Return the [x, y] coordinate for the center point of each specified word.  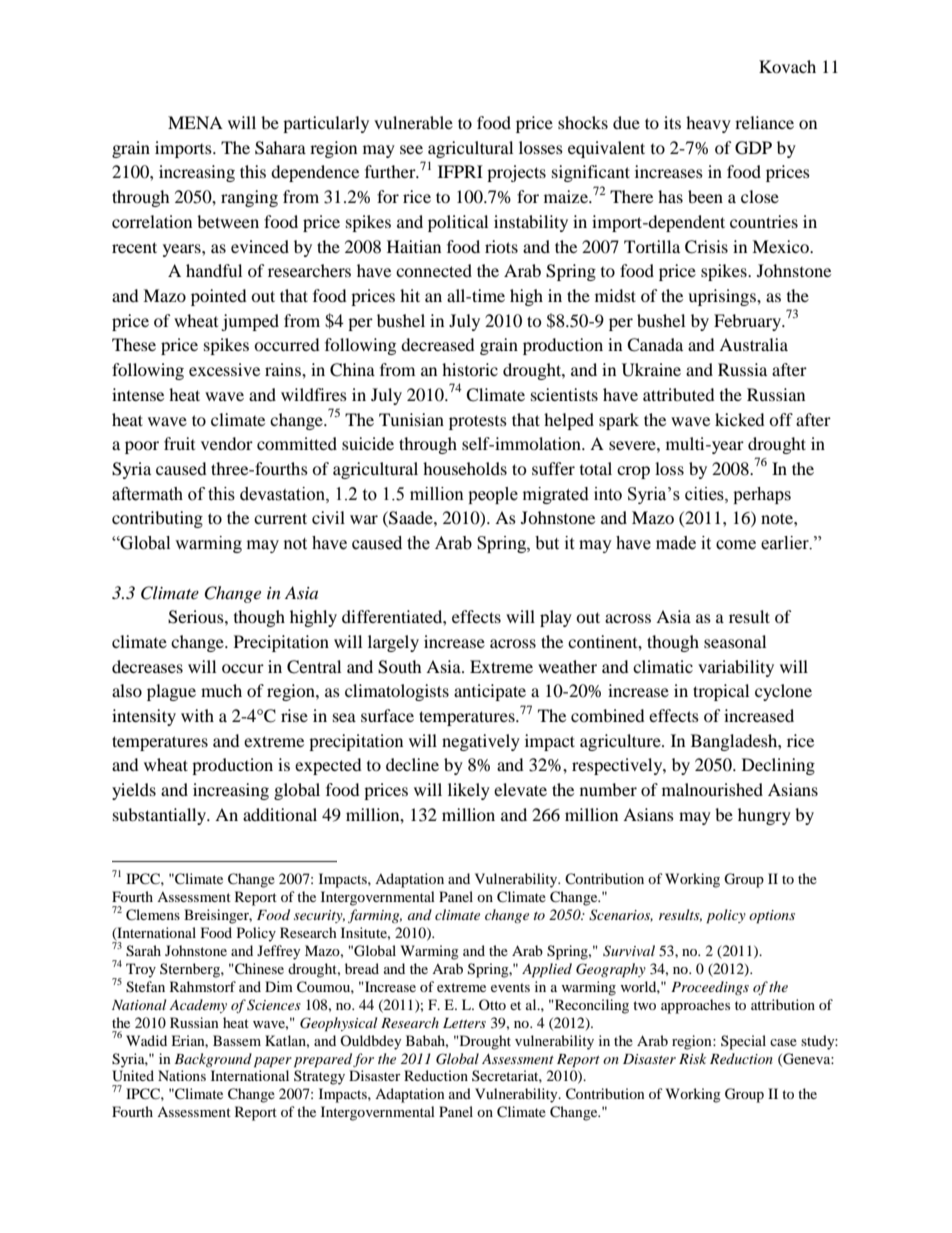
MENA [195, 122]
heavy [708, 124]
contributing [157, 519]
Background [213, 1060]
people [493, 495]
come [736, 545]
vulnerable [413, 122]
